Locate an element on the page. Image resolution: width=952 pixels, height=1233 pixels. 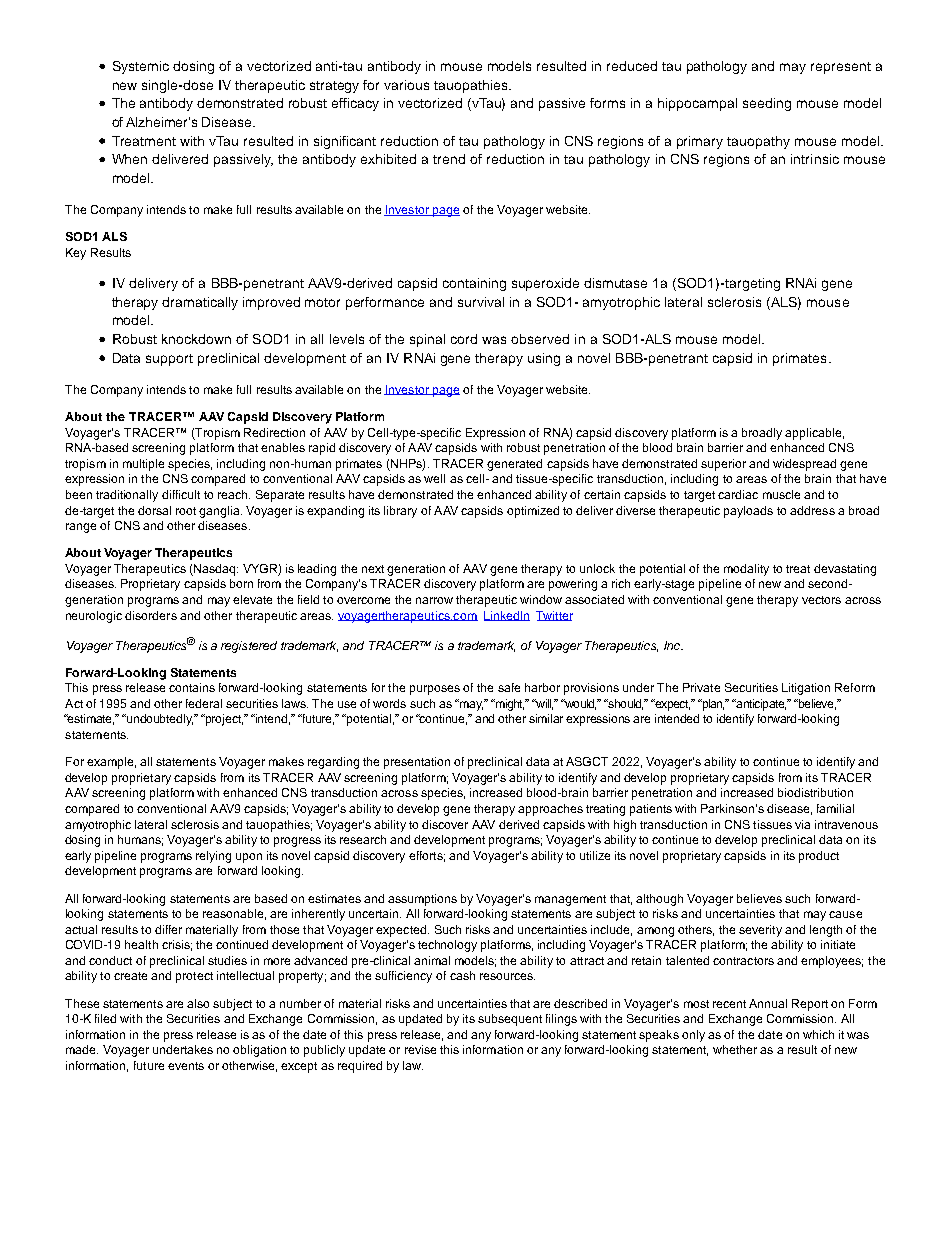
via is located at coordinates (802, 824).
